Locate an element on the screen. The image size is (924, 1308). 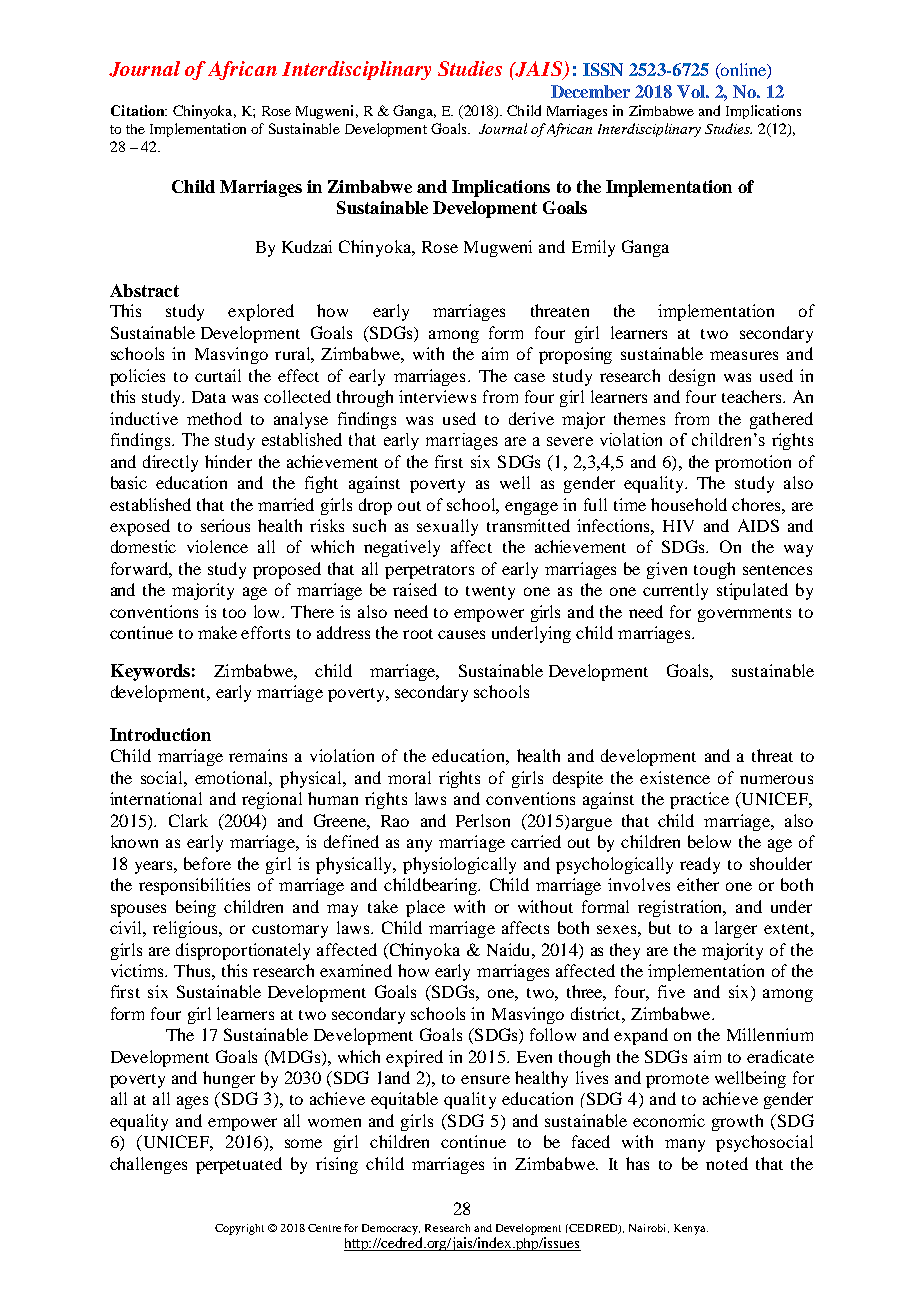
make is located at coordinates (217, 632).
